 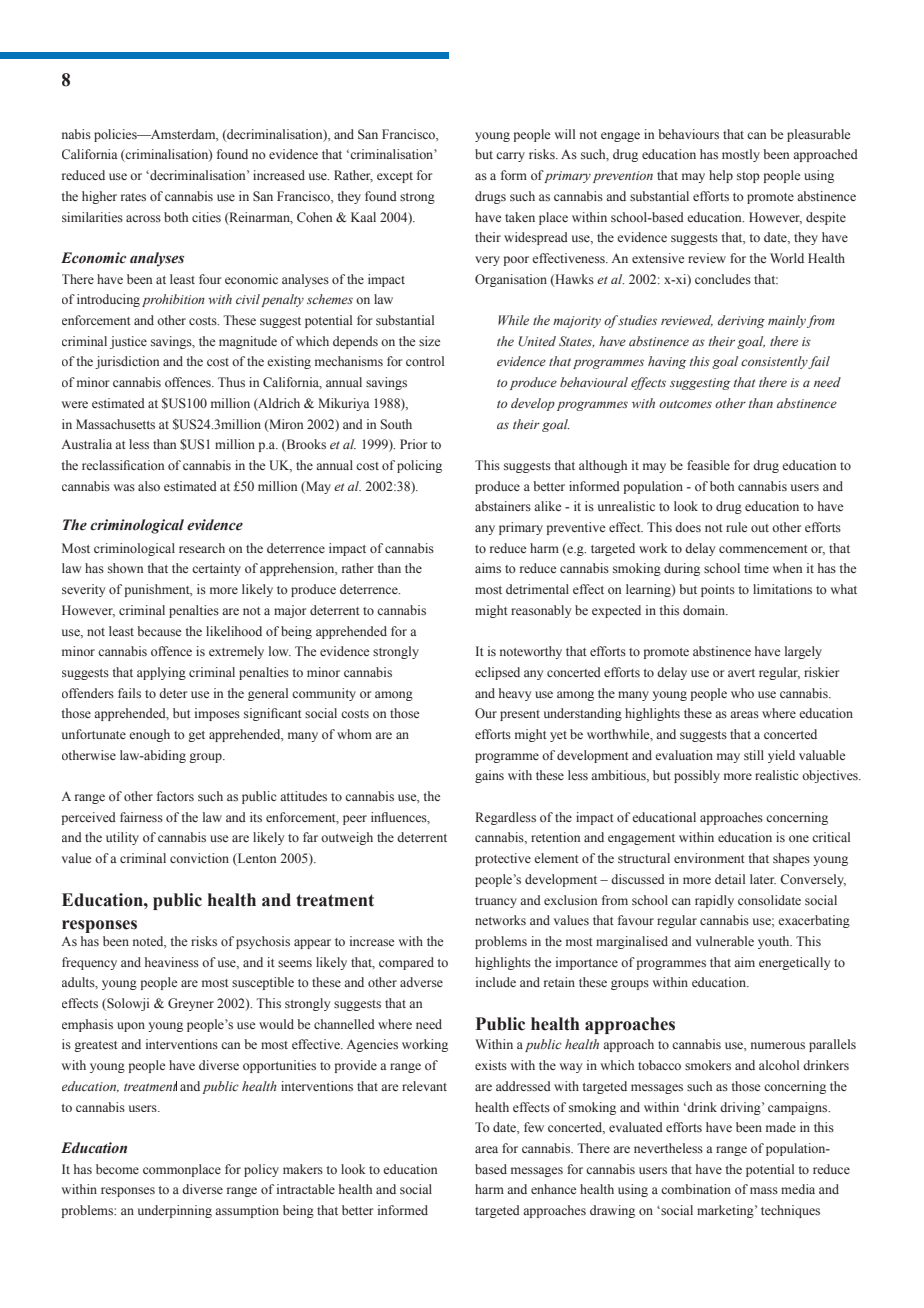 What do you see at coordinates (496, 902) in the screenshot?
I see `truancy` at bounding box center [496, 902].
